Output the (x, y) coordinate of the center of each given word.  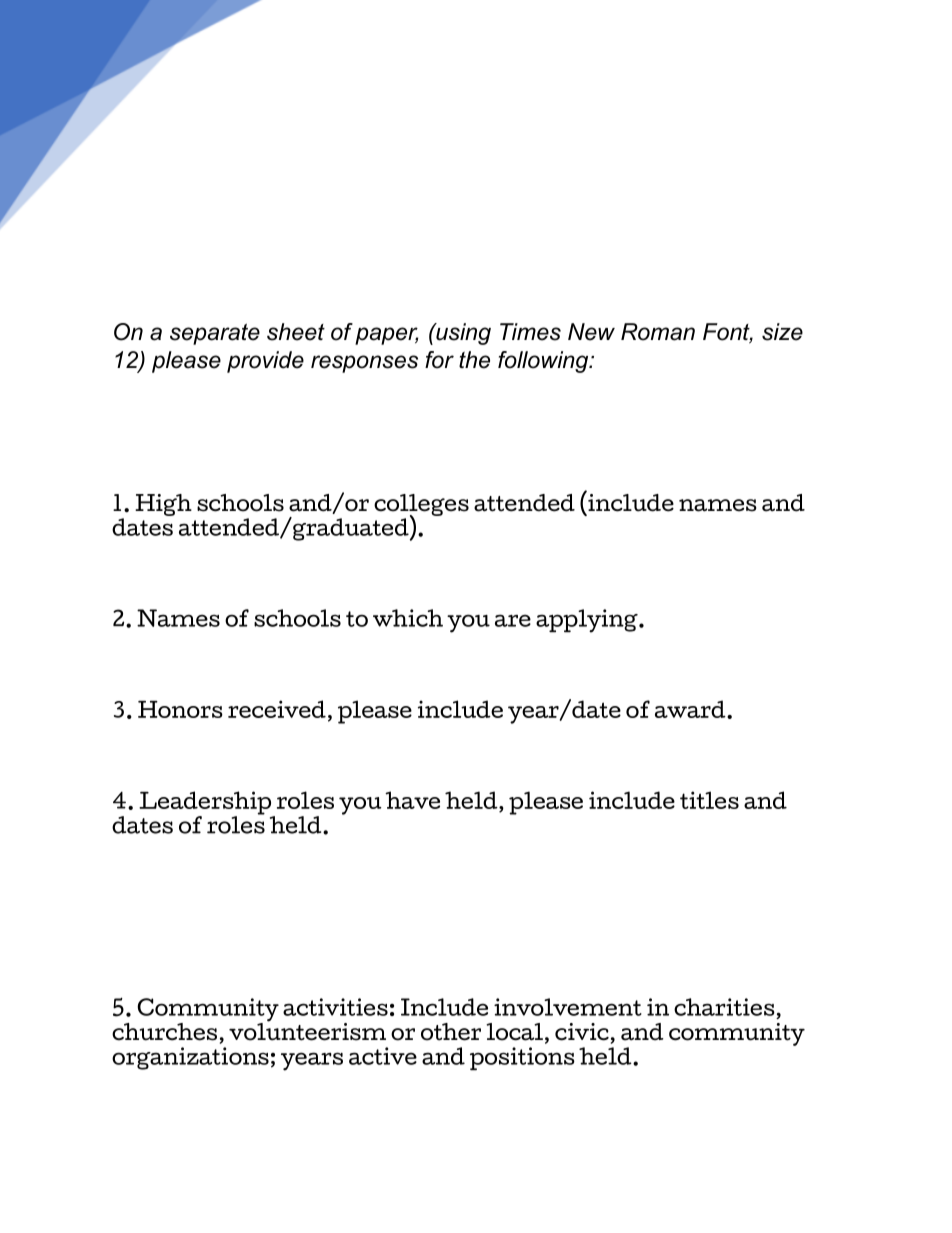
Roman (658, 332)
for (439, 360)
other (451, 1032)
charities (724, 1007)
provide (265, 362)
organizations (190, 1058)
